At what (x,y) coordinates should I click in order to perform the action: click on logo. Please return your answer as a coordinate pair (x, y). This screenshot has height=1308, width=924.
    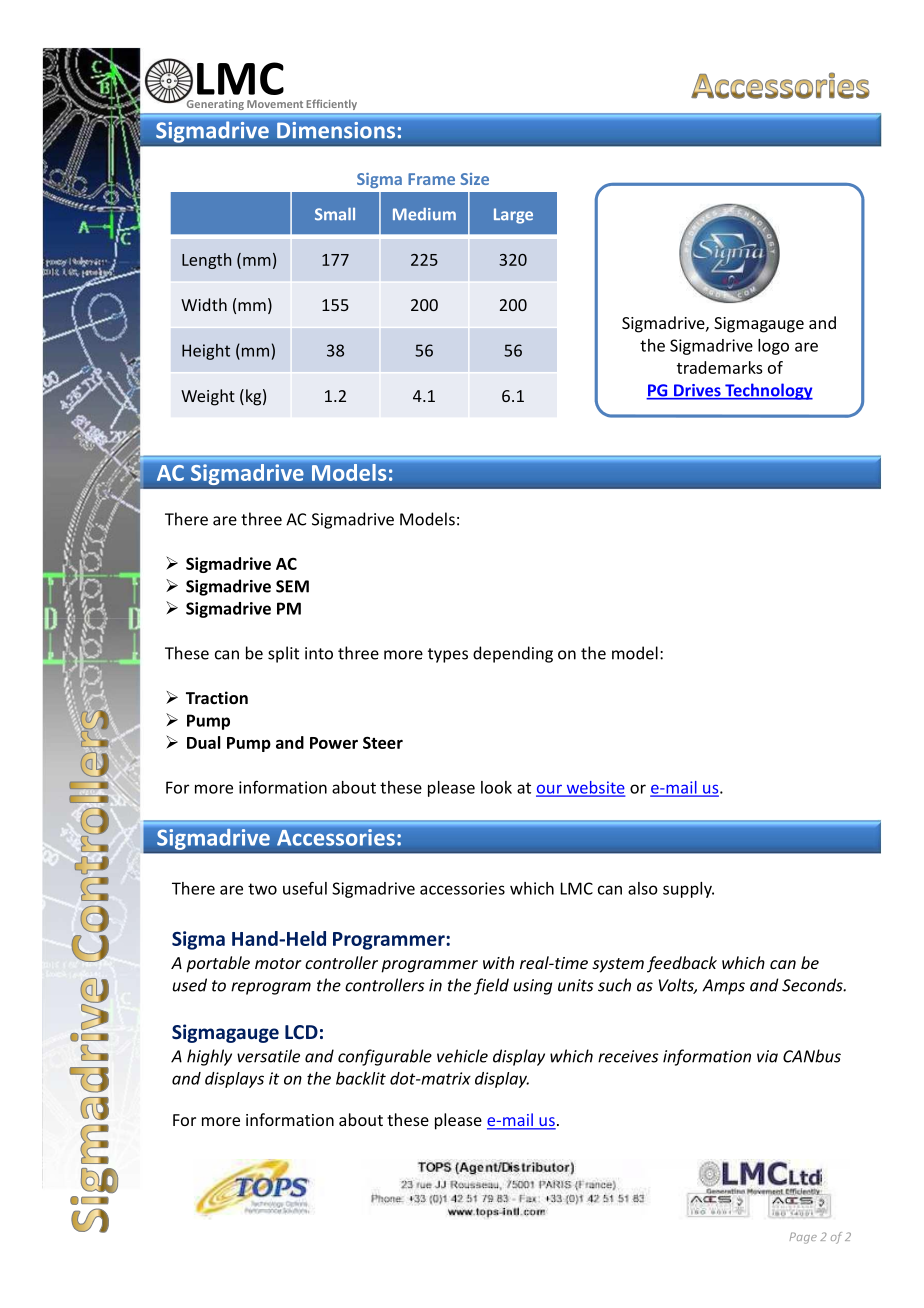
    Looking at the image, I should click on (773, 347).
